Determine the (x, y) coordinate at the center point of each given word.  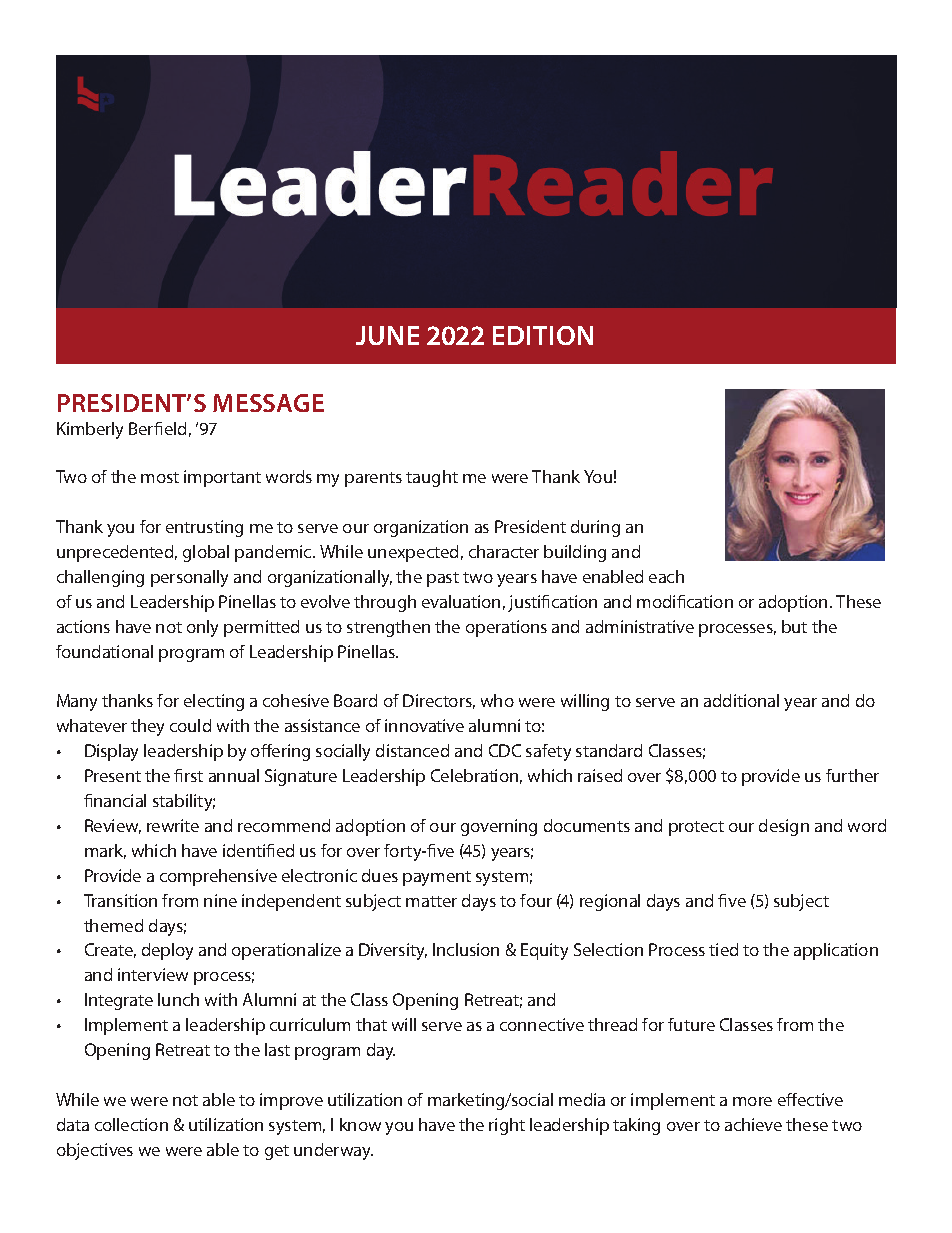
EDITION (543, 335)
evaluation (461, 601)
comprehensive (218, 877)
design (784, 827)
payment (437, 878)
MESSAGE (268, 403)
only (202, 628)
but (794, 626)
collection (131, 1124)
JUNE (387, 335)
